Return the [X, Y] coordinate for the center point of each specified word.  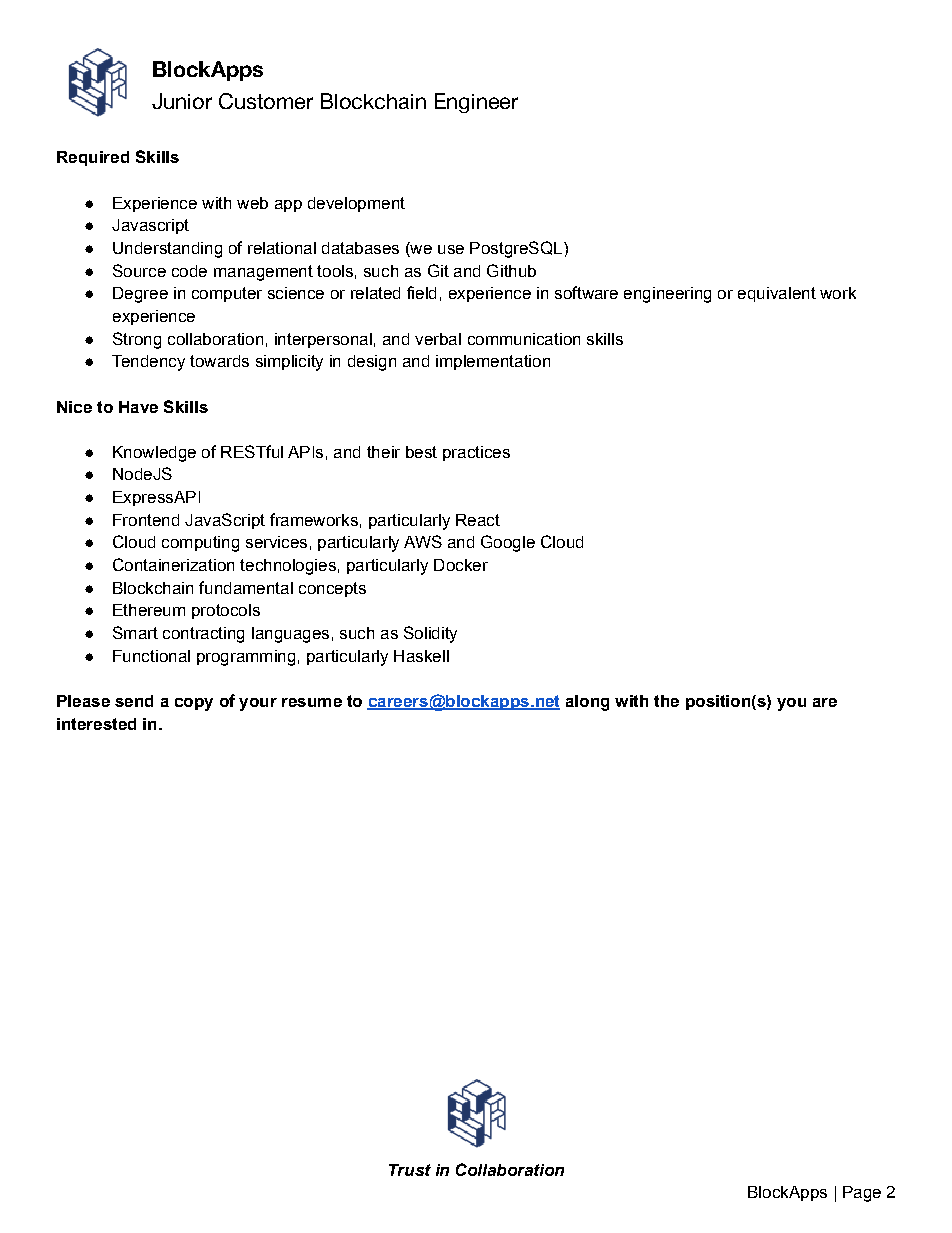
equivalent [777, 294]
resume [312, 702]
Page [862, 1194]
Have [138, 407]
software [586, 292]
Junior [182, 101]
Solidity [430, 634]
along [587, 703]
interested [96, 724]
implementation [493, 362]
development [356, 204]
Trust [410, 1170]
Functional [151, 656]
